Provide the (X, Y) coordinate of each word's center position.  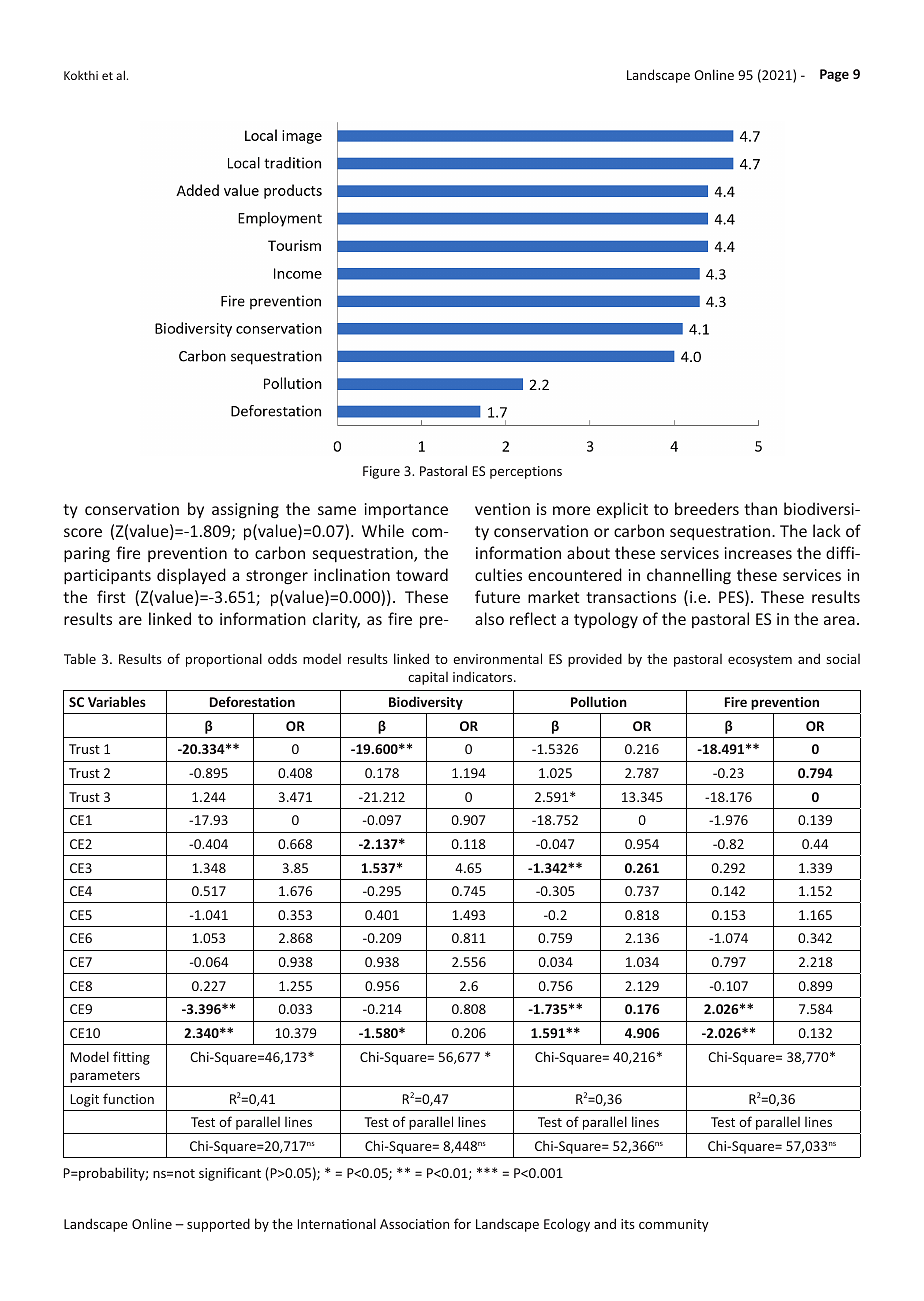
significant (230, 1174)
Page (834, 75)
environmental (497, 658)
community (674, 1225)
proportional (224, 660)
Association (414, 1224)
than (760, 508)
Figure (381, 472)
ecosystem (760, 661)
